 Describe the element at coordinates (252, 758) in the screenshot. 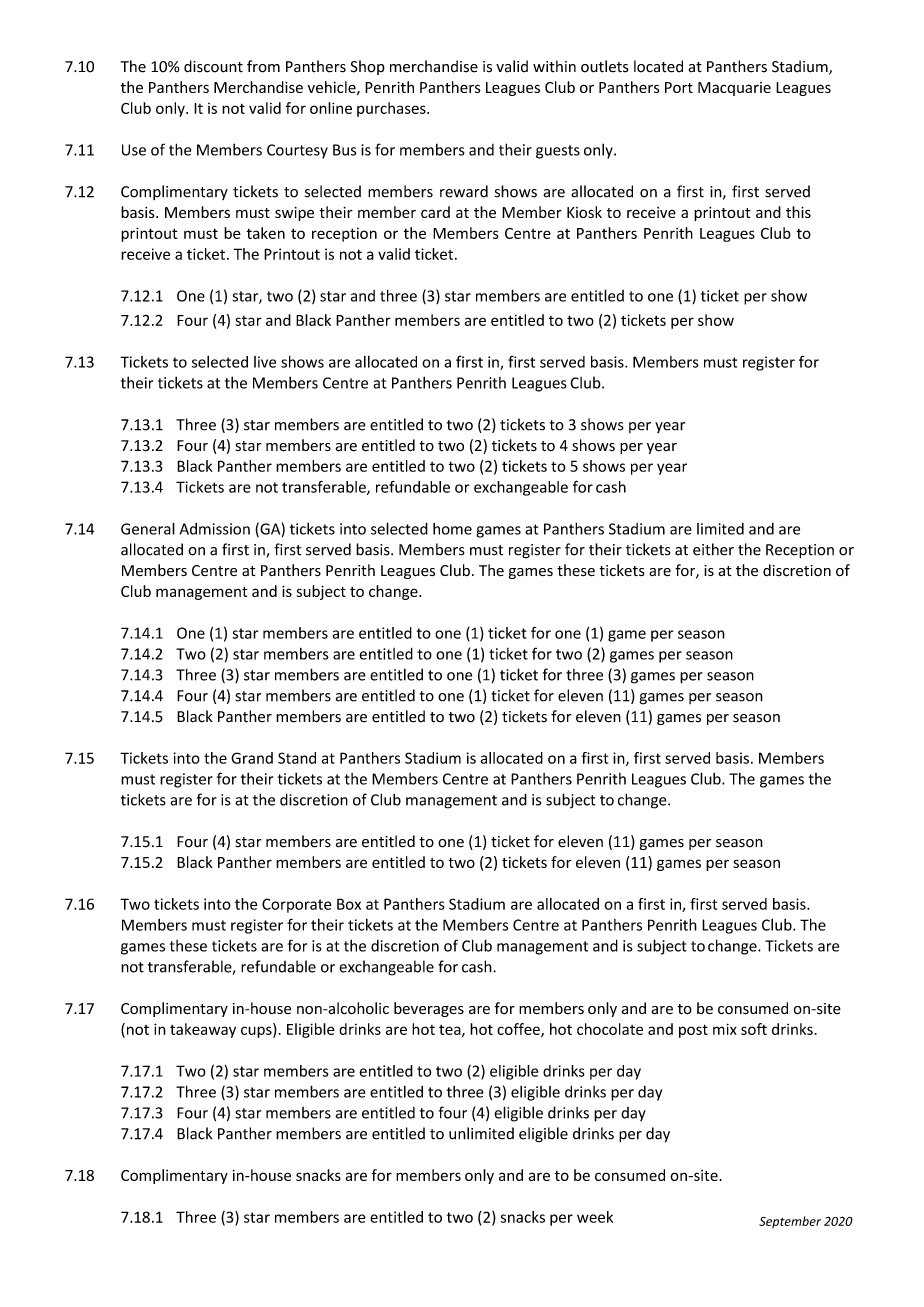

I see `Grand` at that location.
